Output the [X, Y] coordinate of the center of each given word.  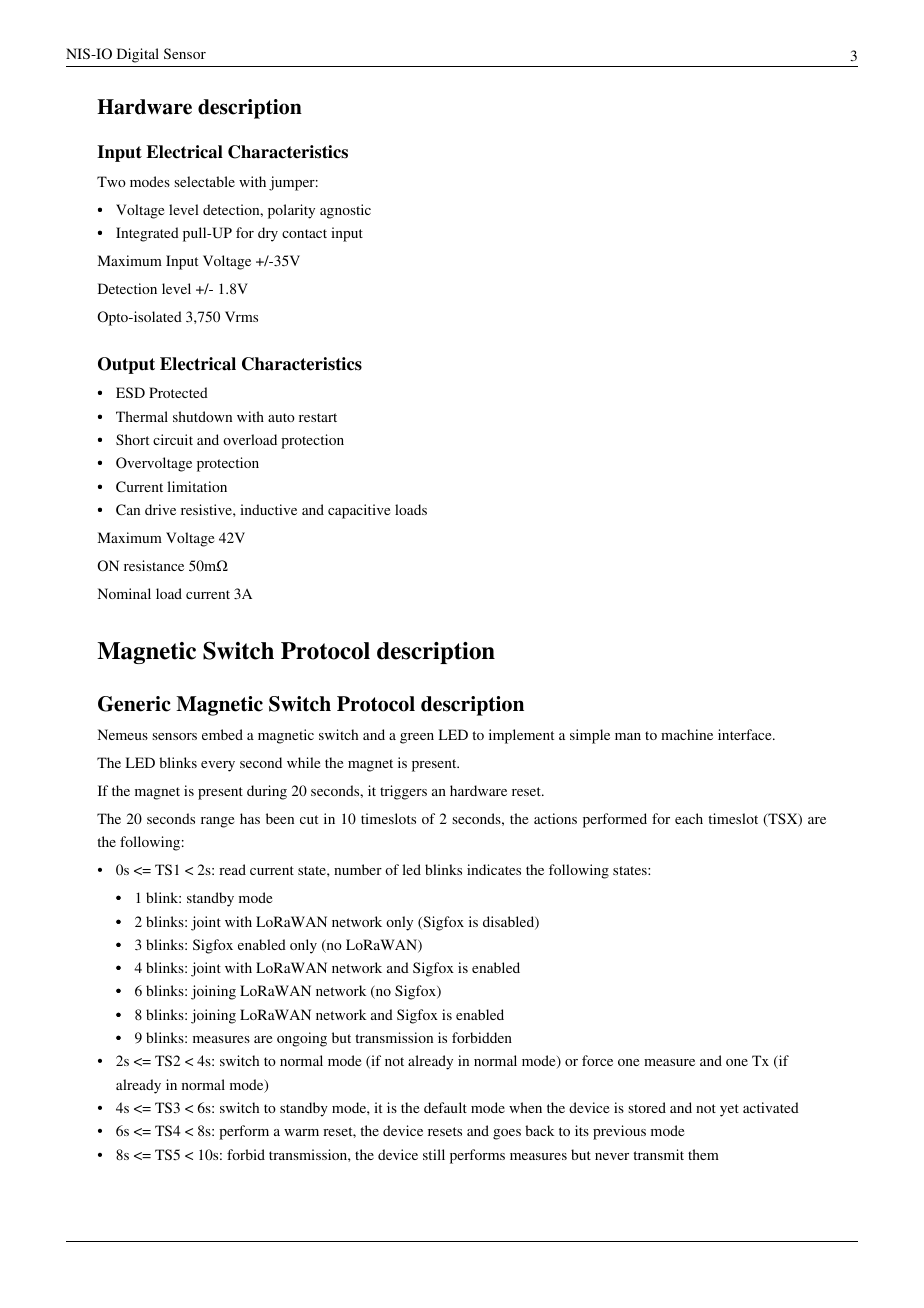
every [218, 766]
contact [304, 233]
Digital [138, 55]
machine [687, 734]
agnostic [345, 211]
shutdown [202, 416]
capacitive [359, 511]
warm [301, 1132]
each [689, 818]
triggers [403, 792]
